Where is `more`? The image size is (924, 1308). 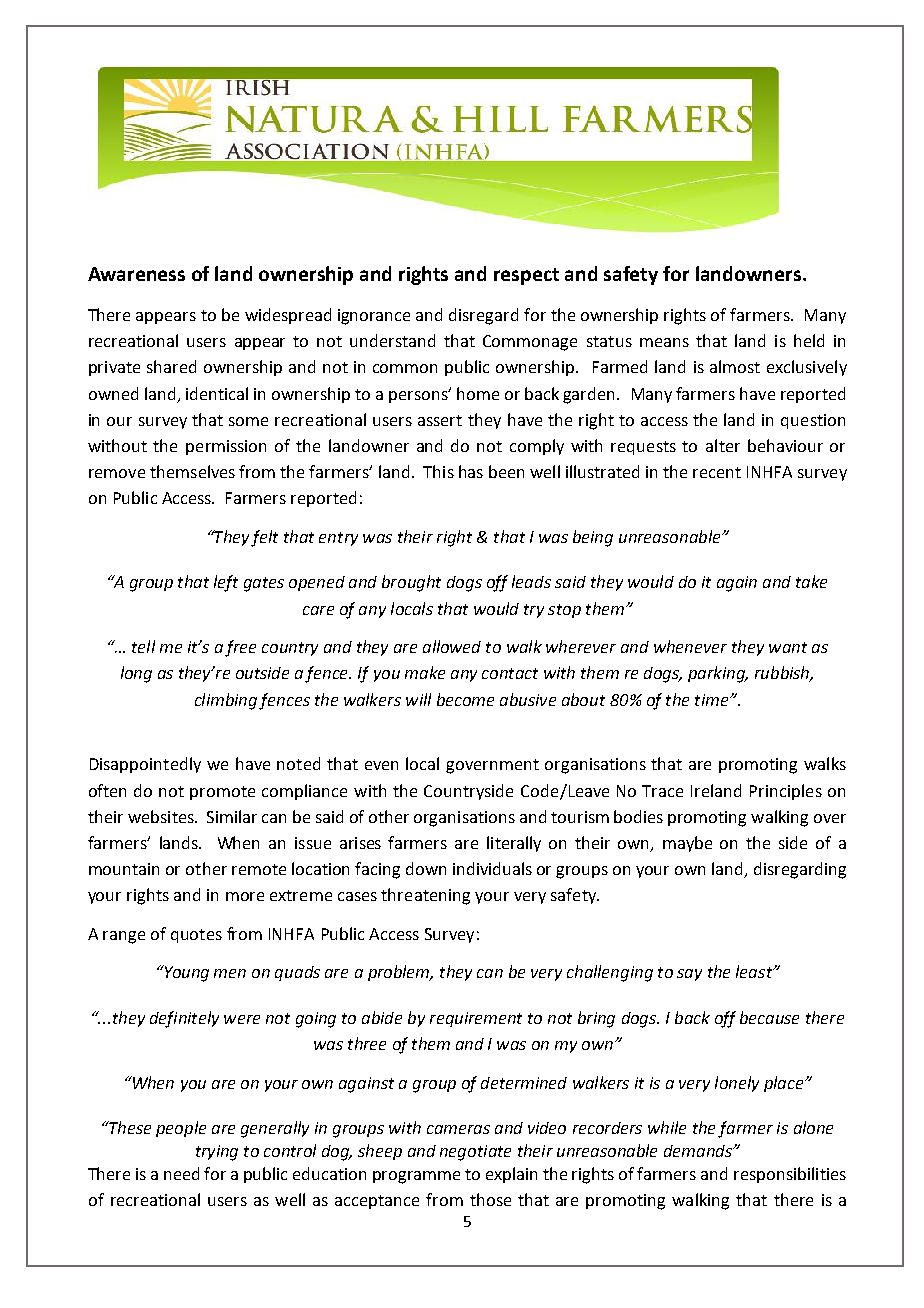 more is located at coordinates (245, 896).
